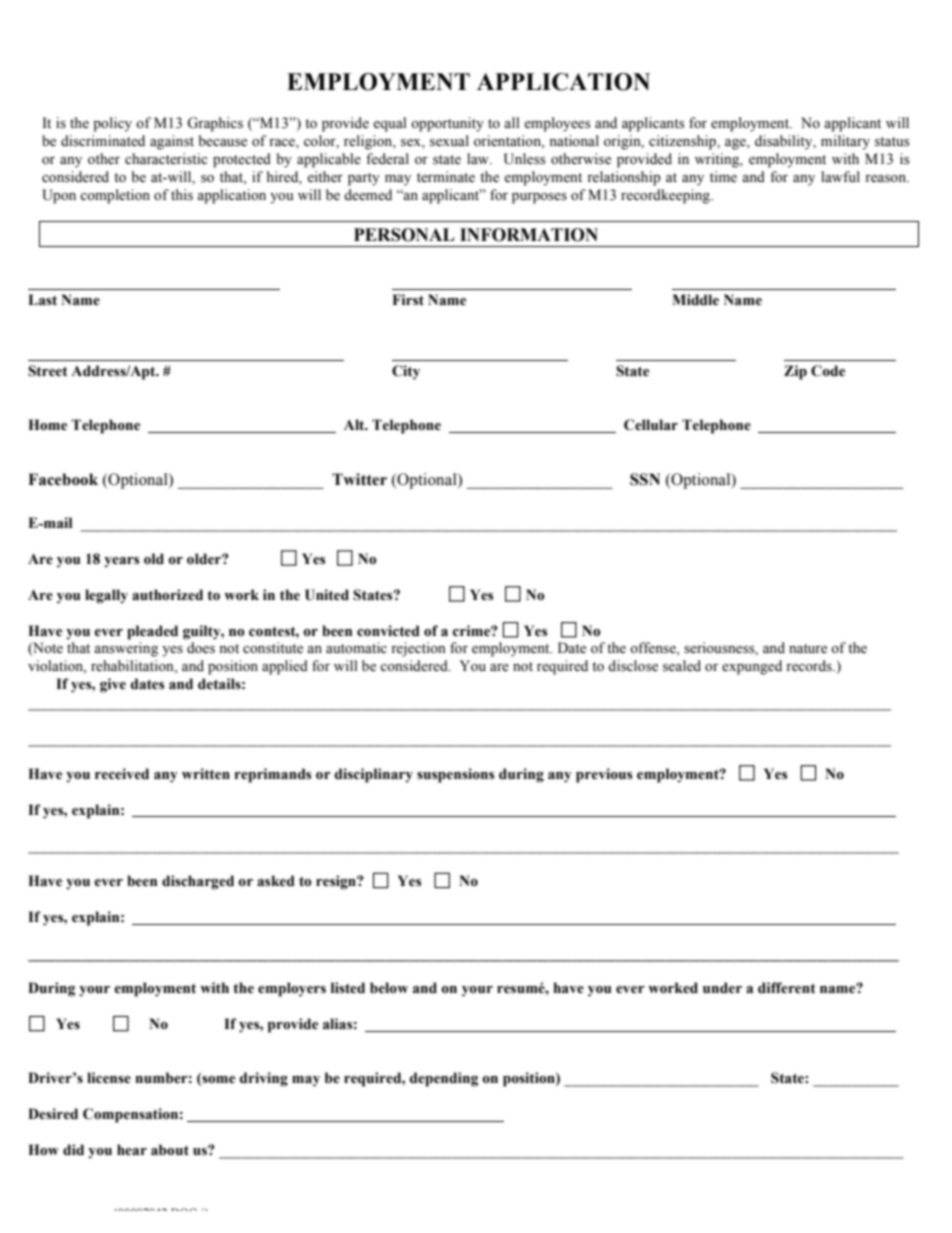 This screenshot has height=1233, width=952. What do you see at coordinates (152, 632) in the screenshot?
I see `pleaded` at bounding box center [152, 632].
